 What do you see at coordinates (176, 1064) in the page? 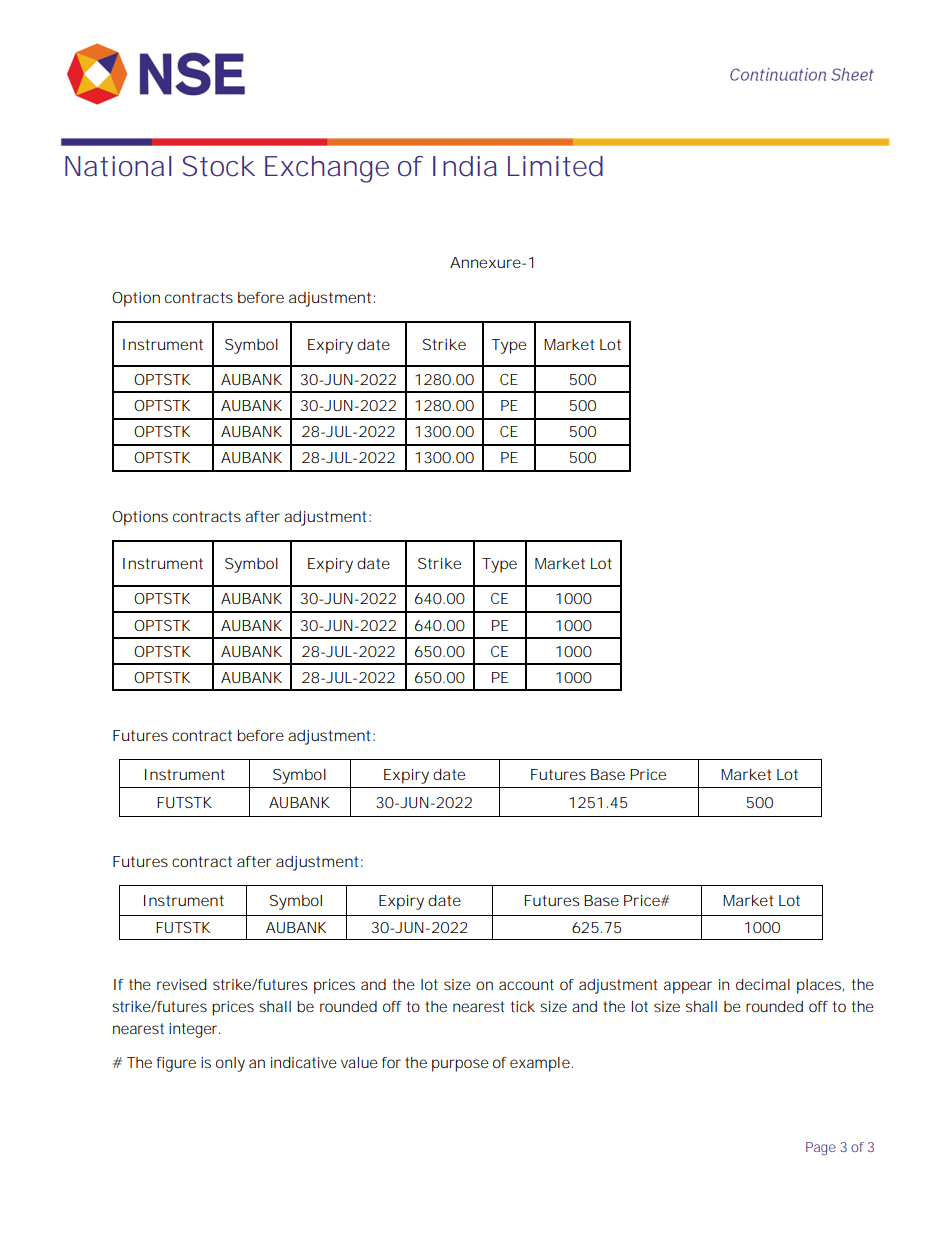
I see `figure` at bounding box center [176, 1064].
